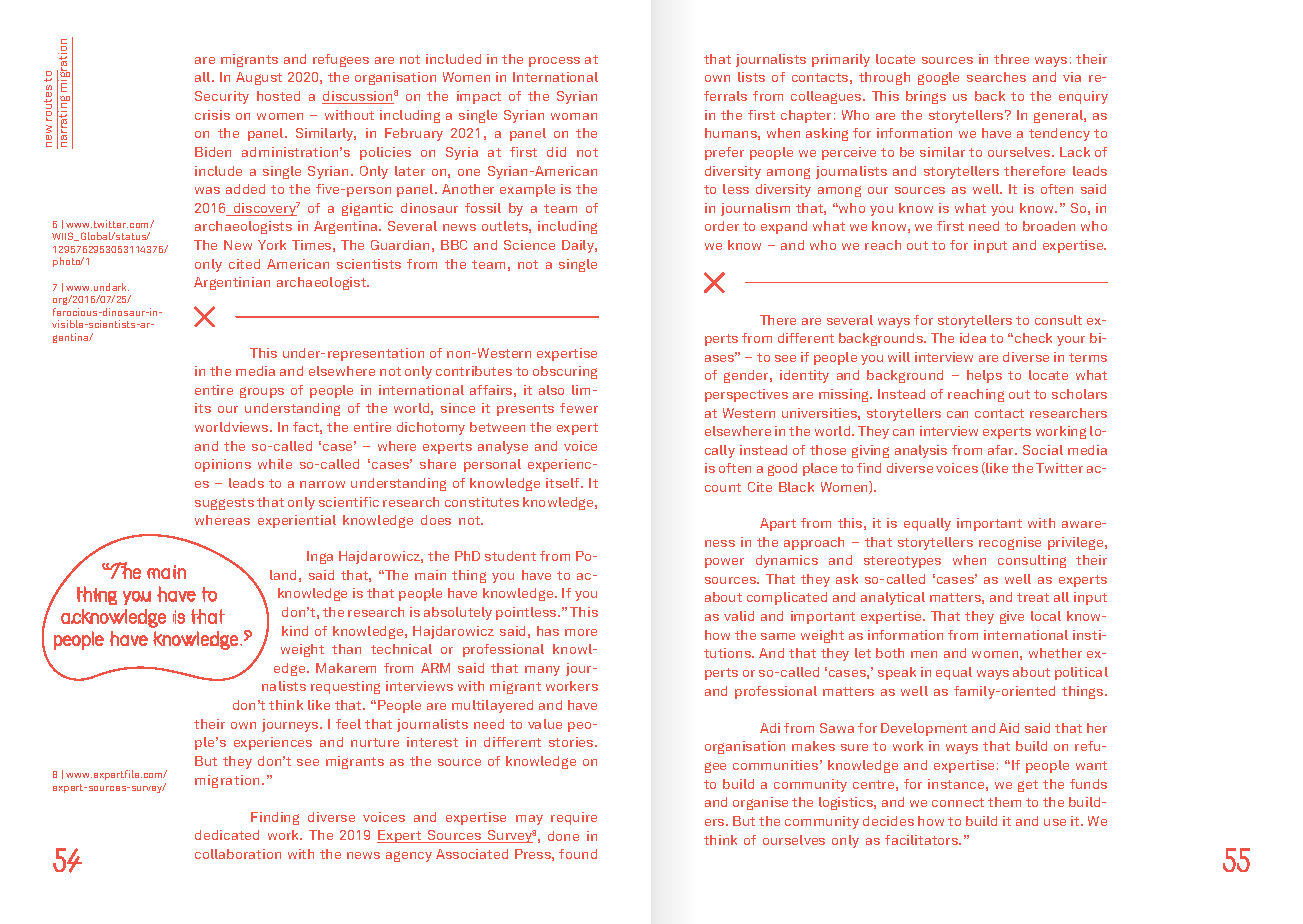 This page has height=924, width=1303. What do you see at coordinates (996, 77) in the page?
I see `searches` at bounding box center [996, 77].
